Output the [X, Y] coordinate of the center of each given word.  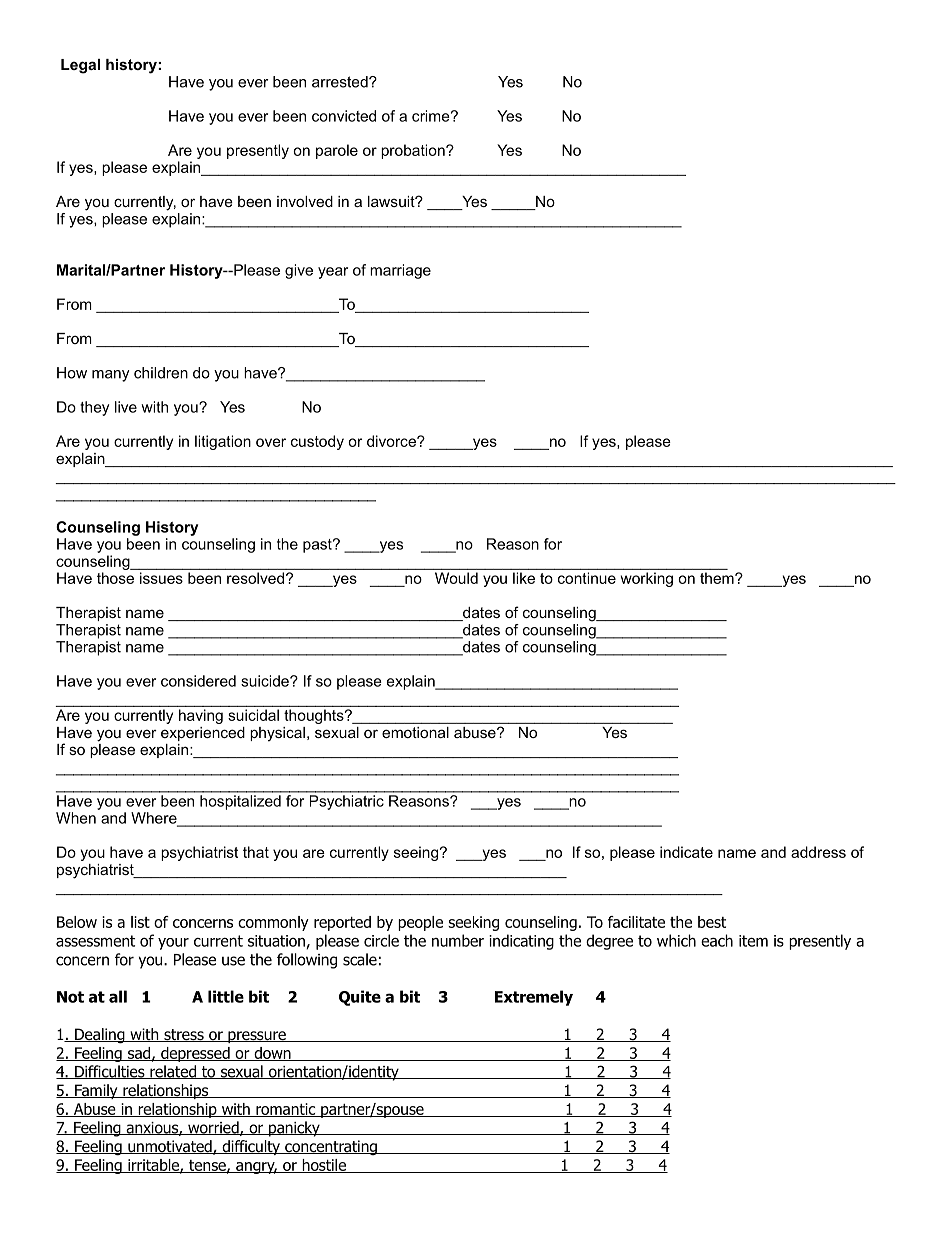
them [718, 578]
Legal [80, 66]
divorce [392, 441]
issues [161, 578]
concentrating [331, 1147]
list [140, 922]
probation [414, 151]
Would [456, 578]
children [161, 373]
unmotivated [170, 1147]
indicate [686, 852]
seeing [416, 853]
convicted [344, 116]
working [647, 579]
